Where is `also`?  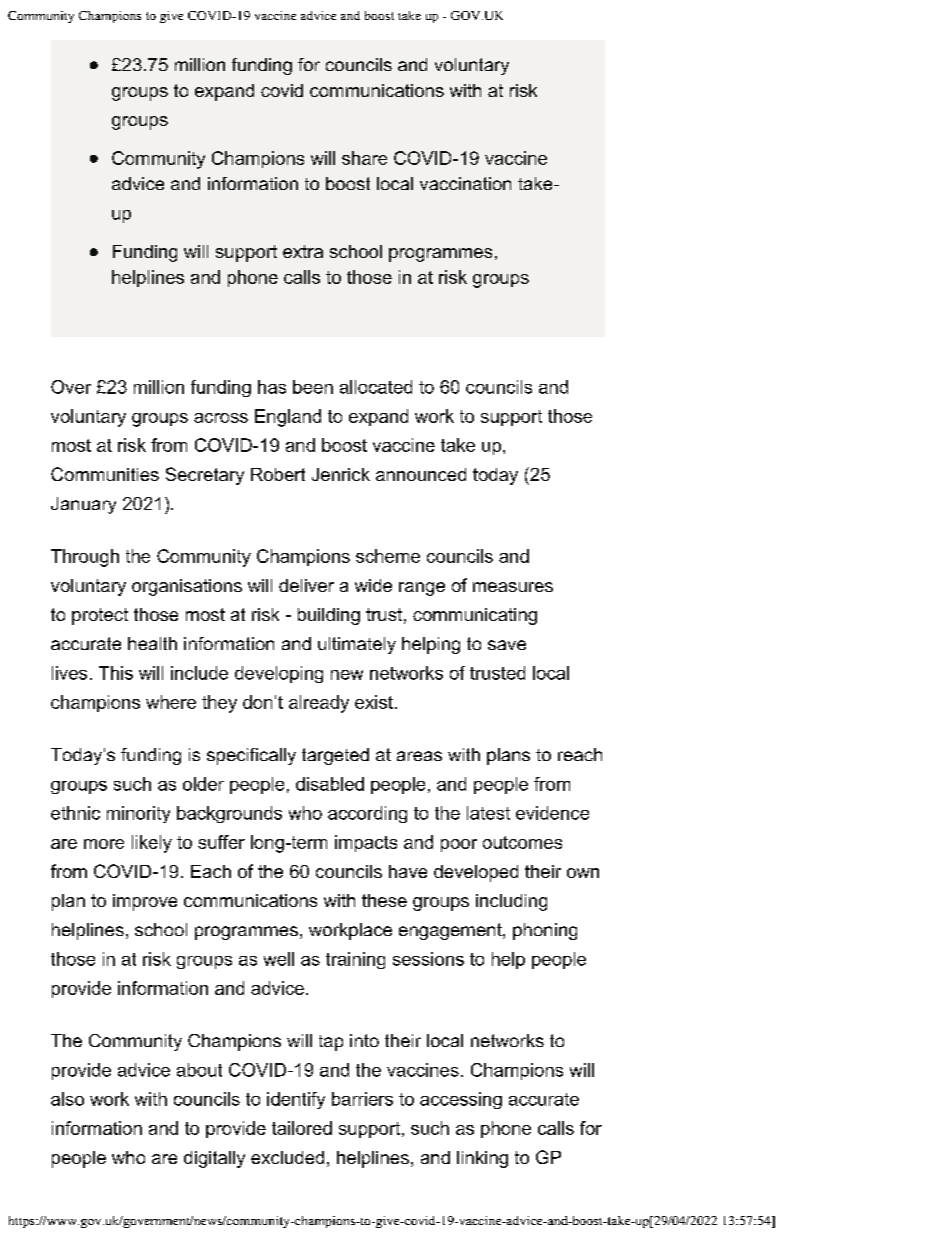 also is located at coordinates (67, 1099).
